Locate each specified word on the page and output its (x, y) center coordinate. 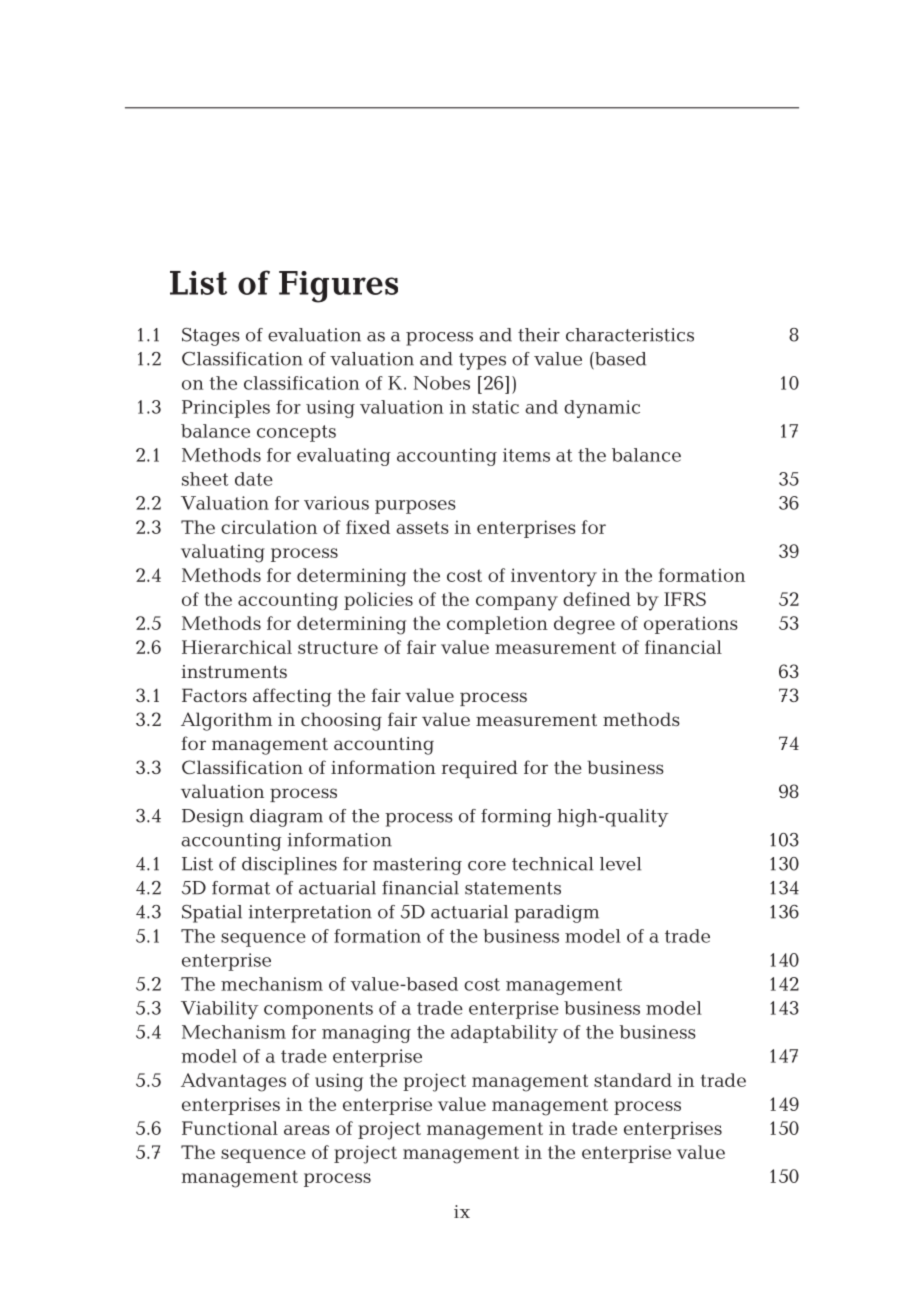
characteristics (630, 335)
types (482, 361)
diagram (286, 818)
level (620, 864)
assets (422, 527)
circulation (269, 527)
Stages (211, 337)
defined (597, 599)
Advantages (233, 1082)
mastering (417, 866)
